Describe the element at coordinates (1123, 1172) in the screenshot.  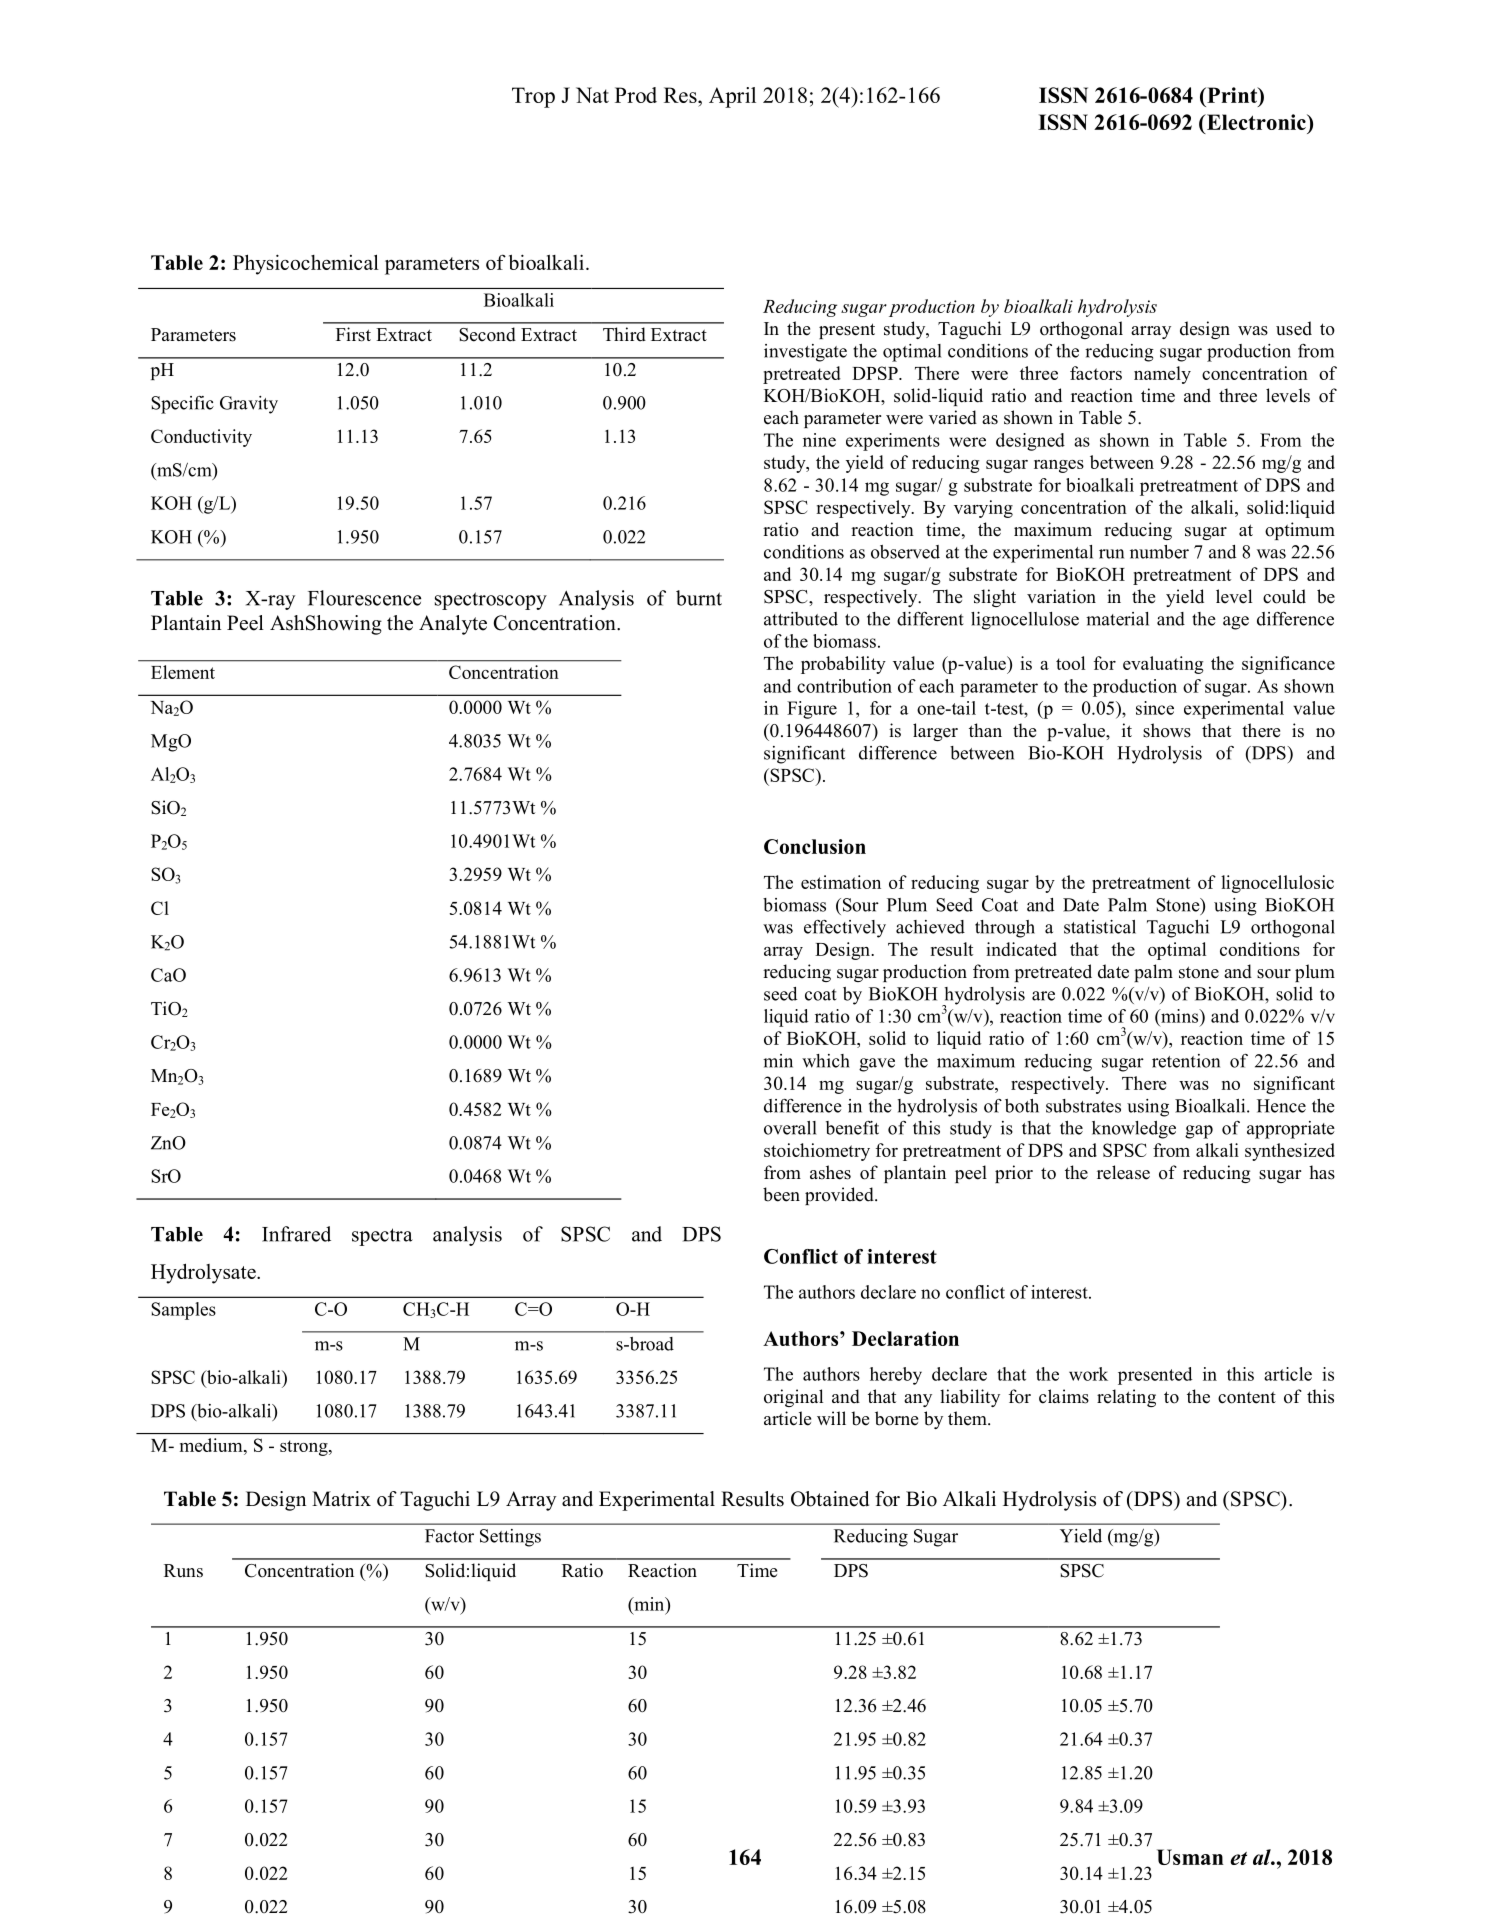
I see `release` at that location.
